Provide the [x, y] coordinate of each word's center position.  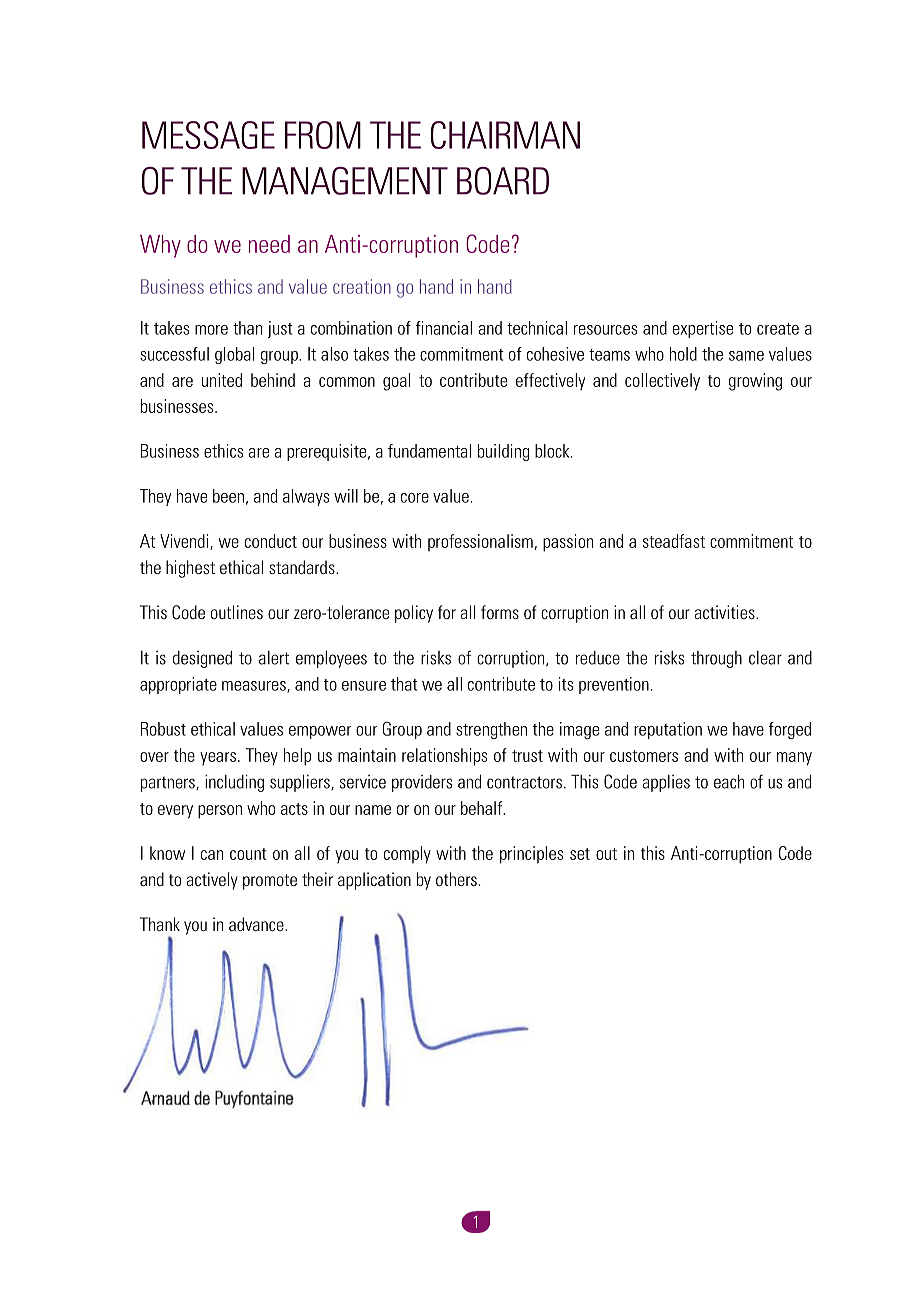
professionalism [480, 542]
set [580, 854]
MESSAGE [208, 135]
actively [212, 881]
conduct [271, 541]
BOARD [503, 181]
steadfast [674, 541]
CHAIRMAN [505, 135]
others [456, 879]
